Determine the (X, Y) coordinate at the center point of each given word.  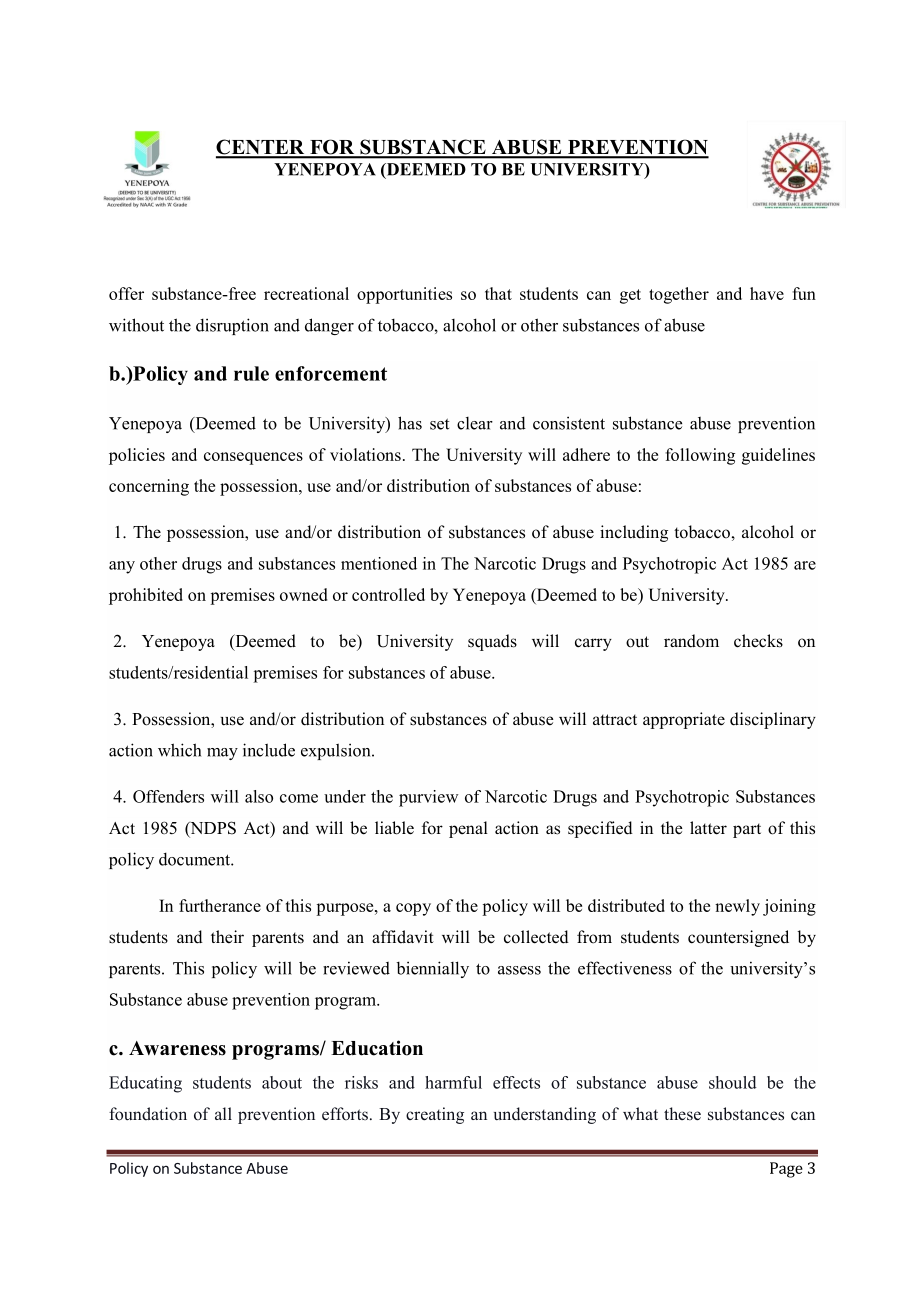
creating (435, 1115)
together (679, 295)
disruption (232, 326)
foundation (148, 1114)
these (682, 1114)
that (498, 293)
